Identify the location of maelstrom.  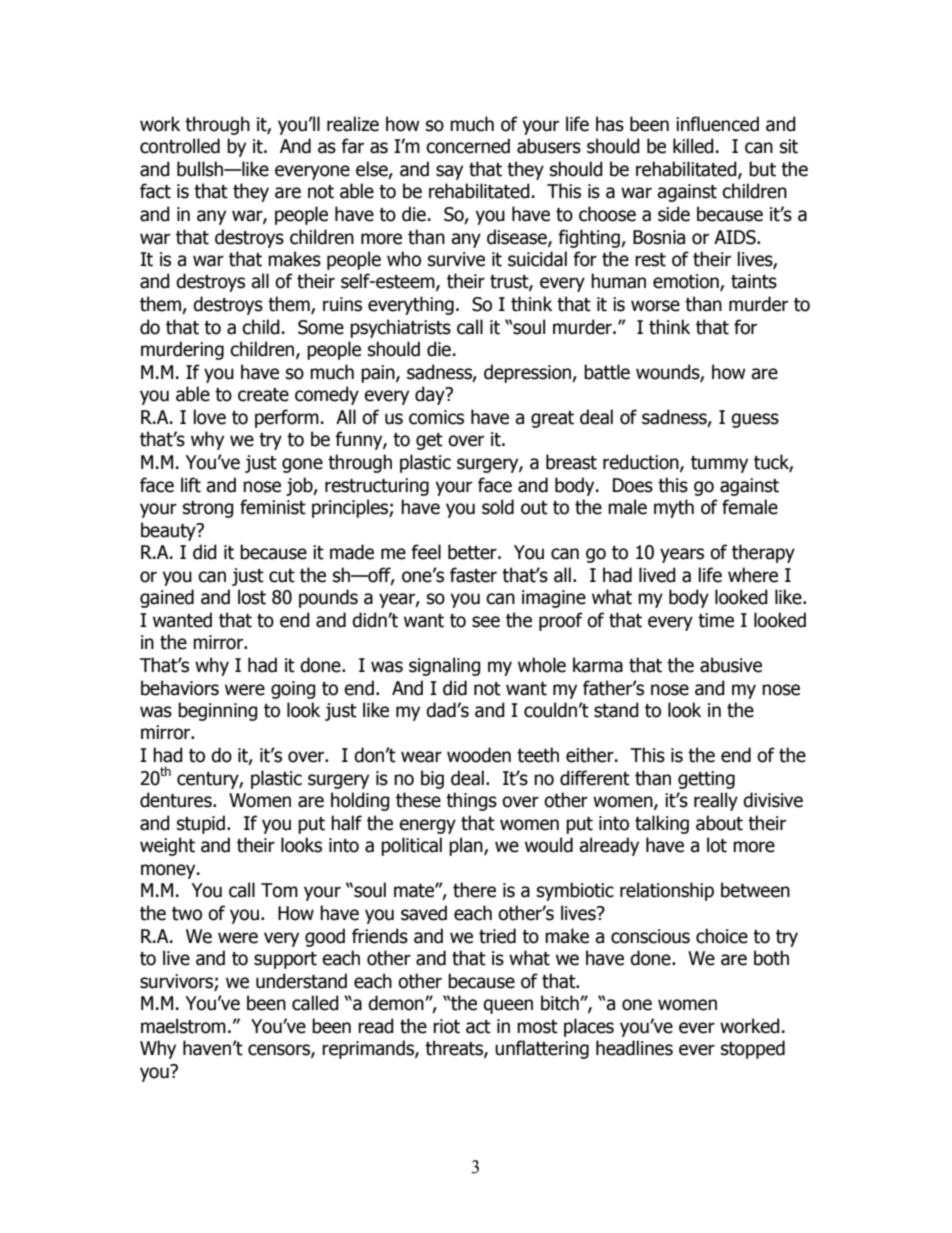
(183, 1026).
